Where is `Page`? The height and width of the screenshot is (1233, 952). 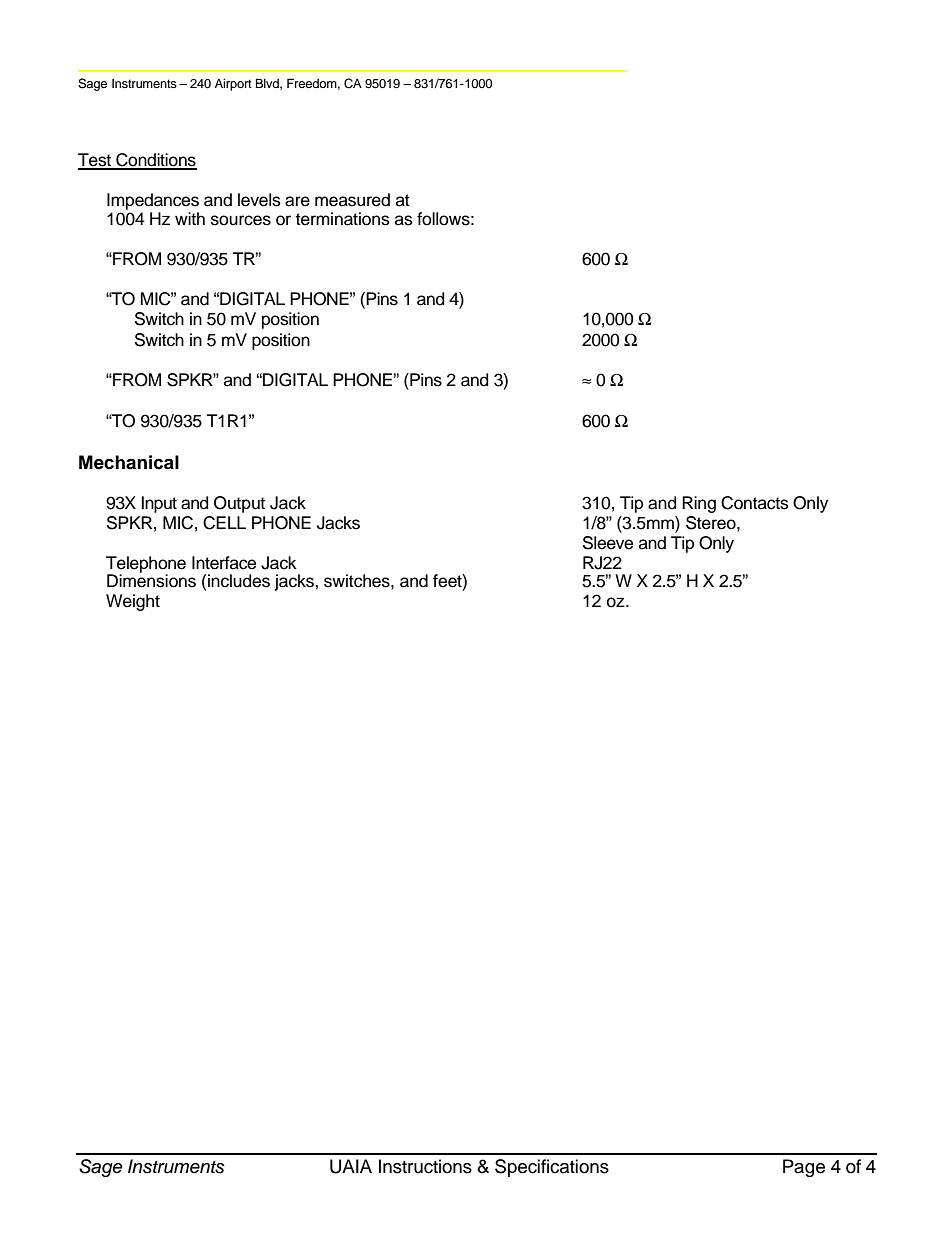
Page is located at coordinates (804, 1168).
